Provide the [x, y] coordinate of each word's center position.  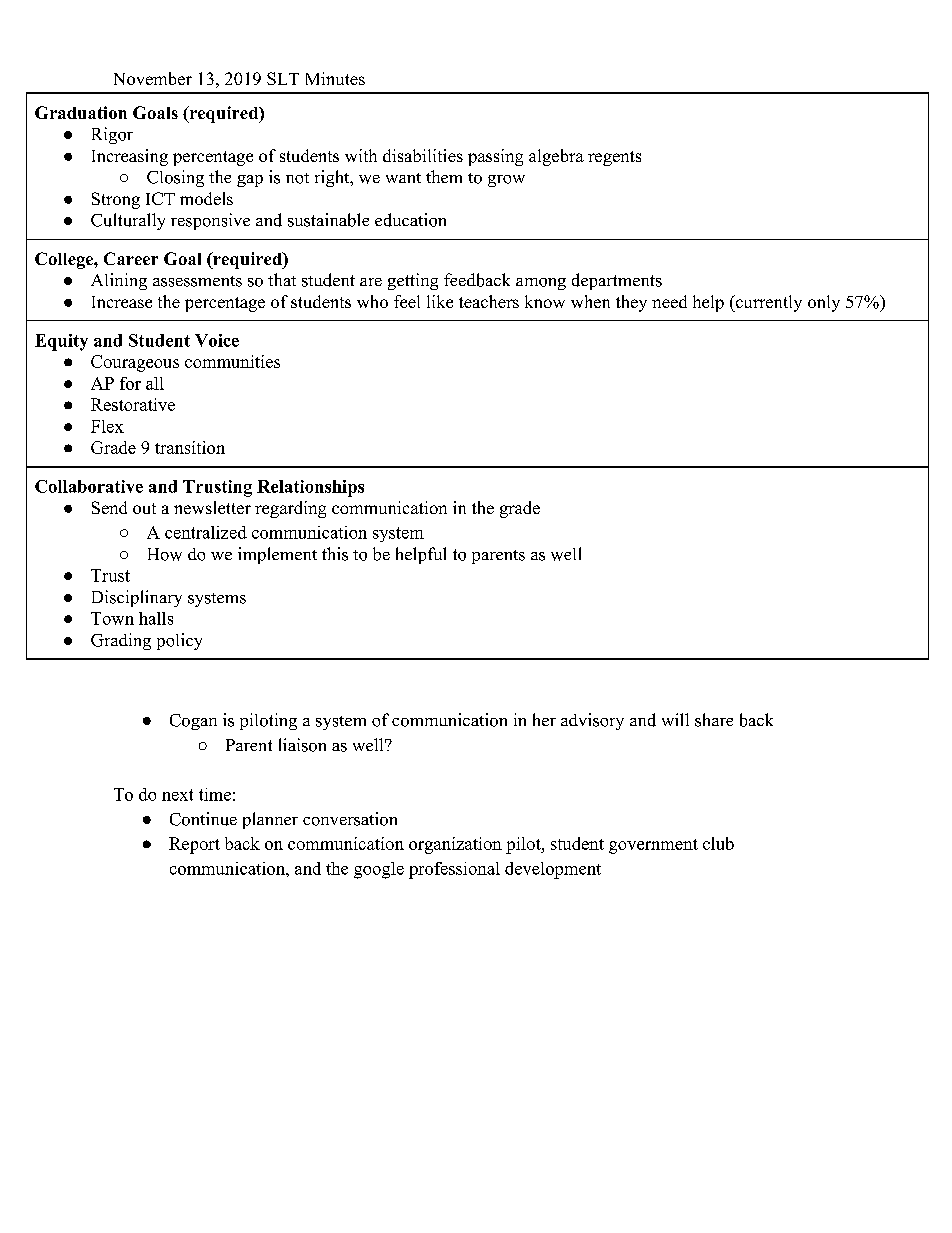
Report [194, 845]
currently [767, 303]
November [153, 78]
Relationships [310, 488]
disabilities [423, 155]
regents [614, 158]
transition [190, 447]
